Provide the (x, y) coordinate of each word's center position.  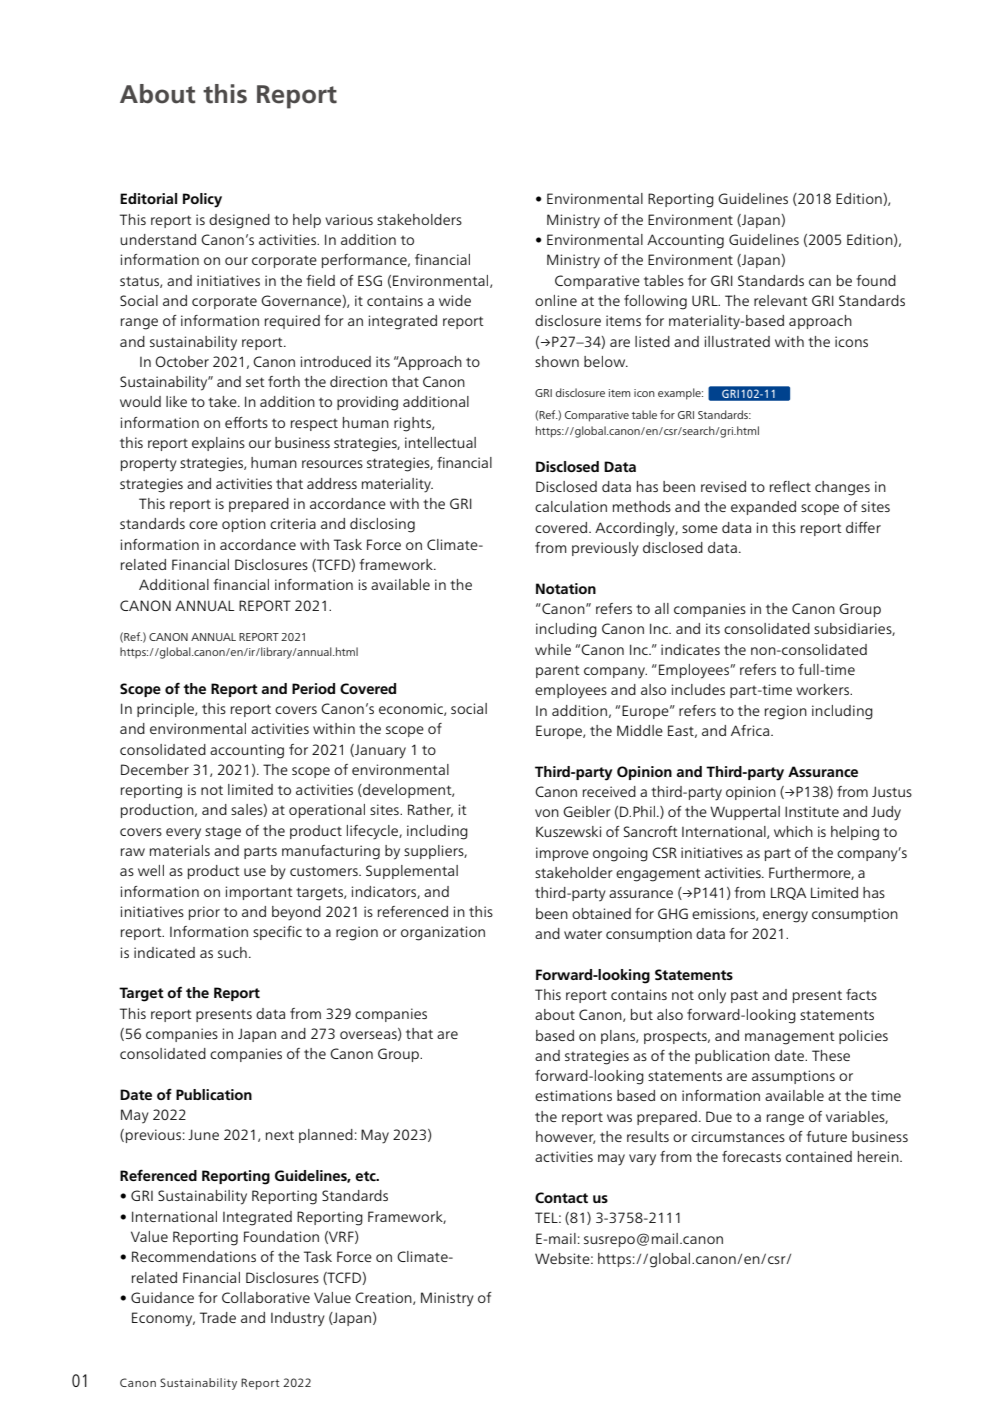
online (556, 300)
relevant (781, 300)
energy (785, 917)
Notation (566, 588)
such (232, 952)
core (203, 525)
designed (239, 221)
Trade (218, 1317)
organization (443, 933)
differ (863, 527)
